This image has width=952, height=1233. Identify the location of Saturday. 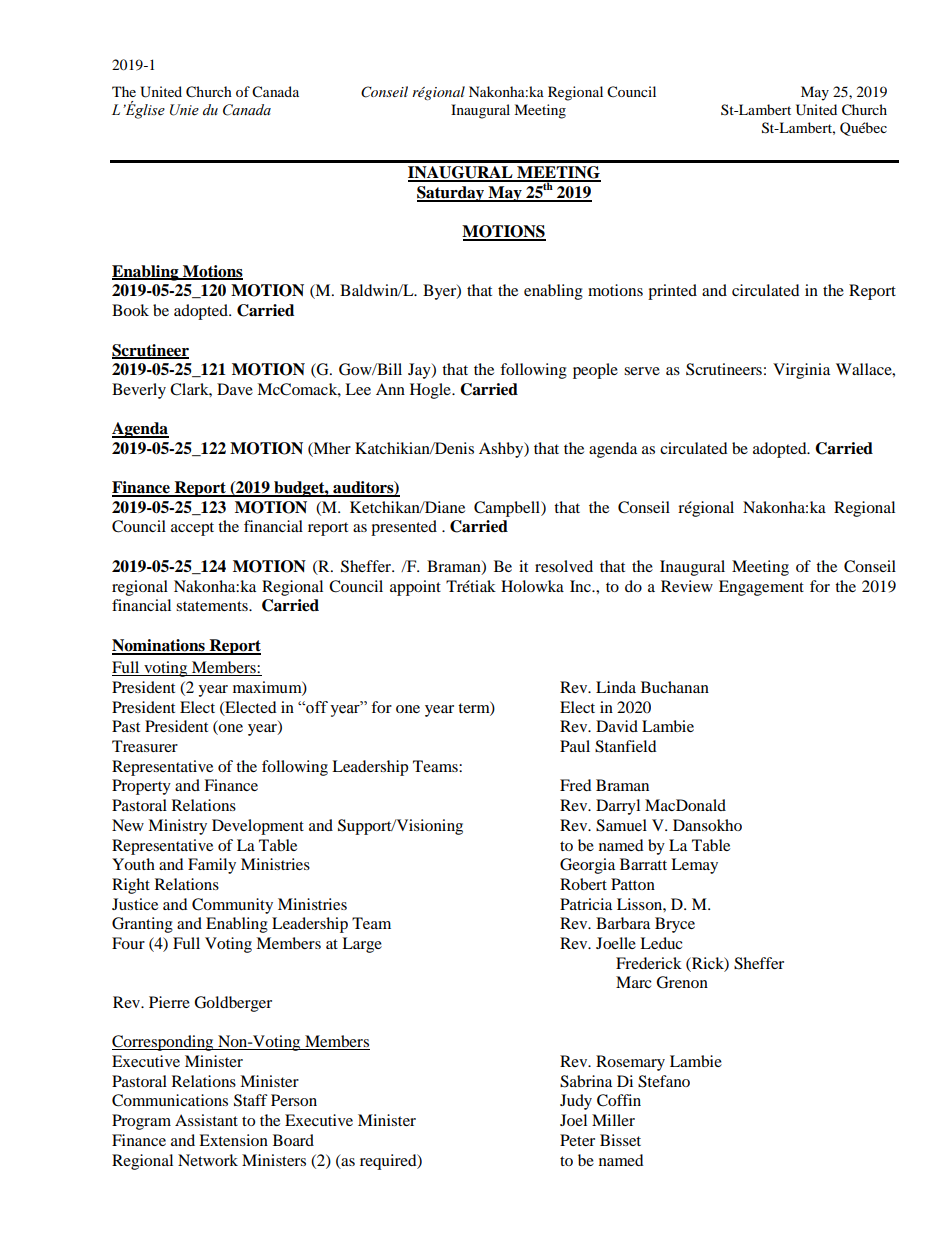
(452, 194).
